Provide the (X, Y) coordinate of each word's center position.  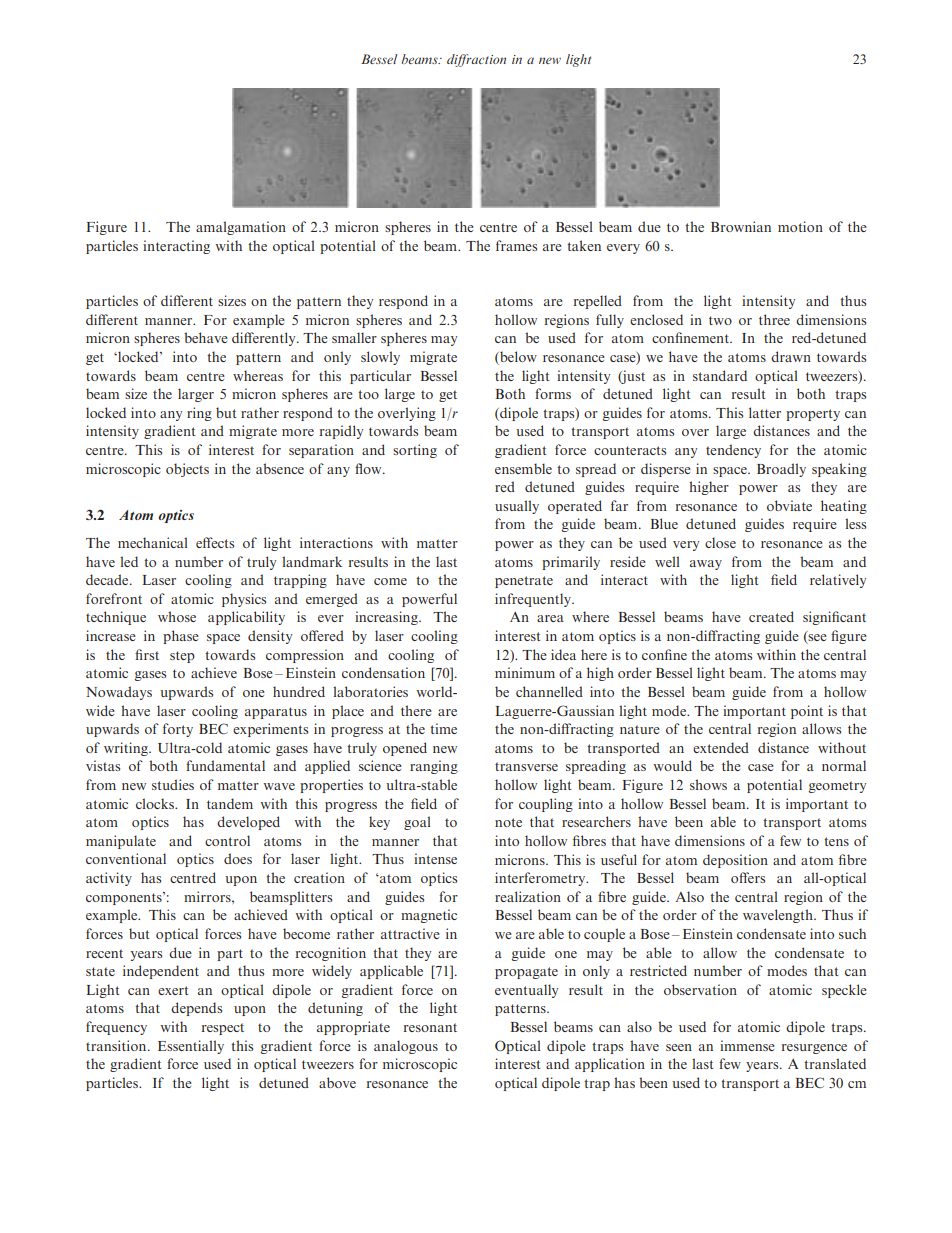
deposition (735, 861)
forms (553, 393)
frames (516, 245)
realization (528, 896)
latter (765, 412)
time (443, 728)
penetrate (524, 582)
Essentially (191, 1047)
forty (178, 730)
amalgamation (241, 228)
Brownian (741, 226)
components (125, 898)
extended (721, 747)
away (706, 565)
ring (199, 414)
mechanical (153, 542)
